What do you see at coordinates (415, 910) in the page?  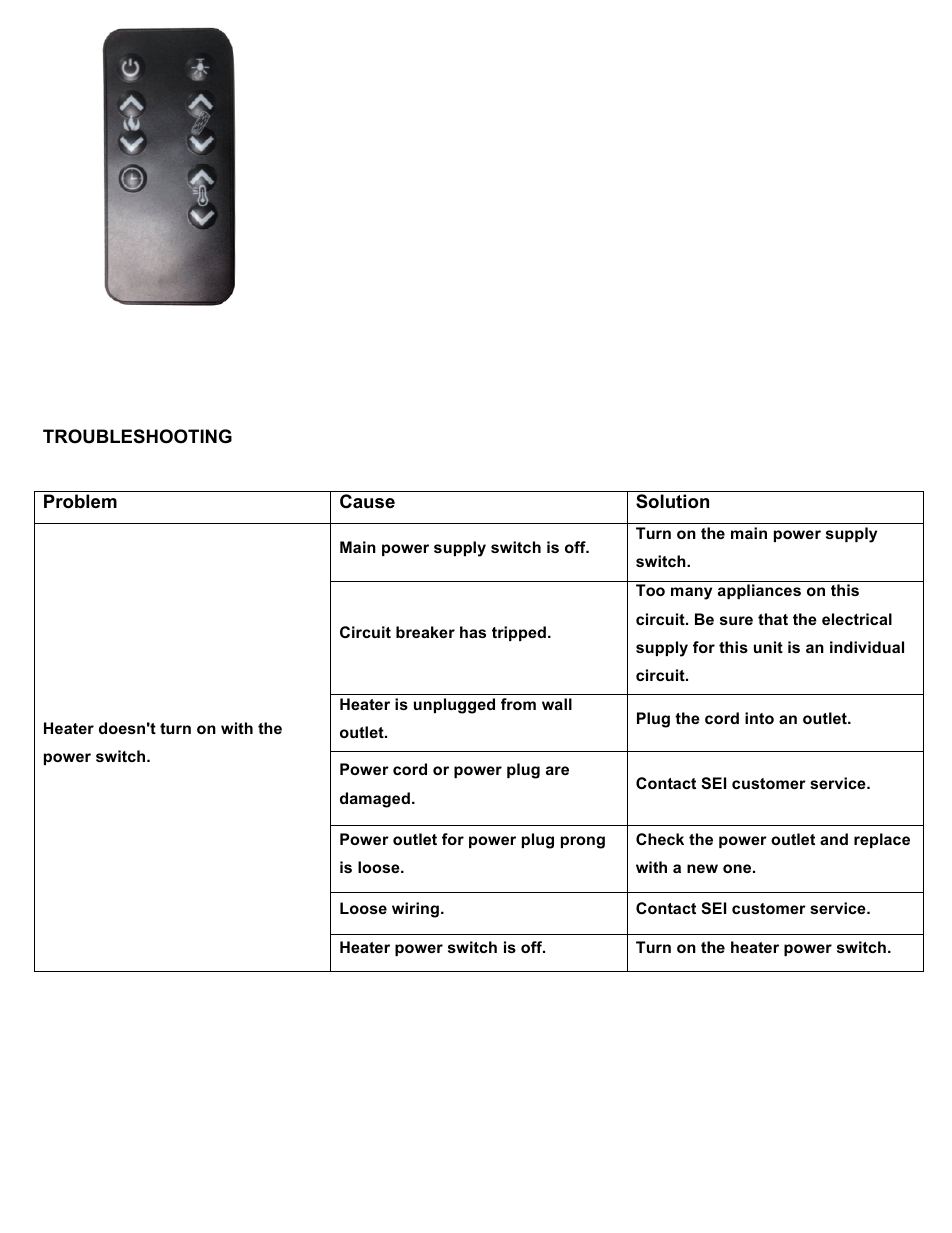 I see `wiring` at bounding box center [415, 910].
